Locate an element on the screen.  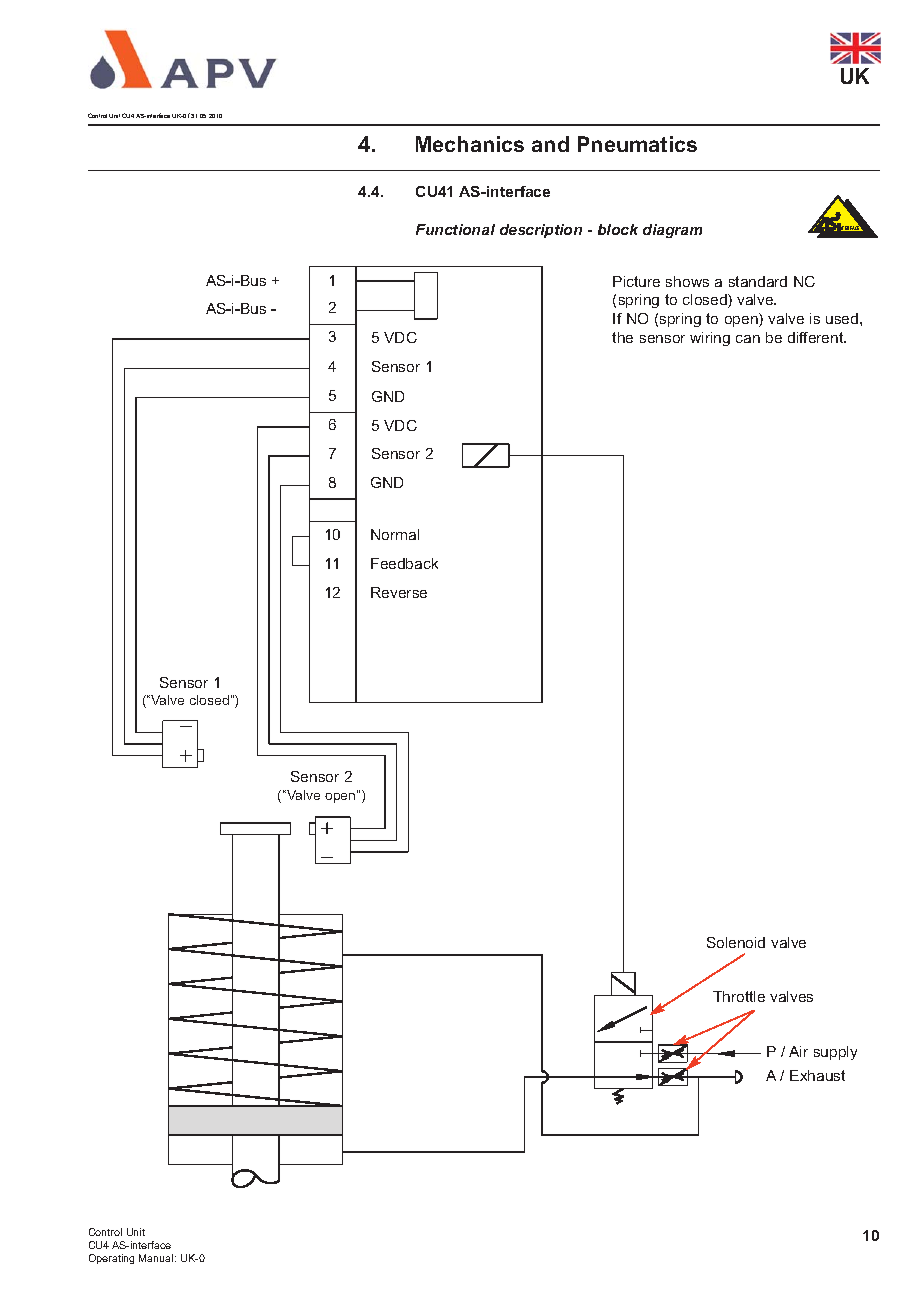
Exhaust is located at coordinates (817, 1075).
